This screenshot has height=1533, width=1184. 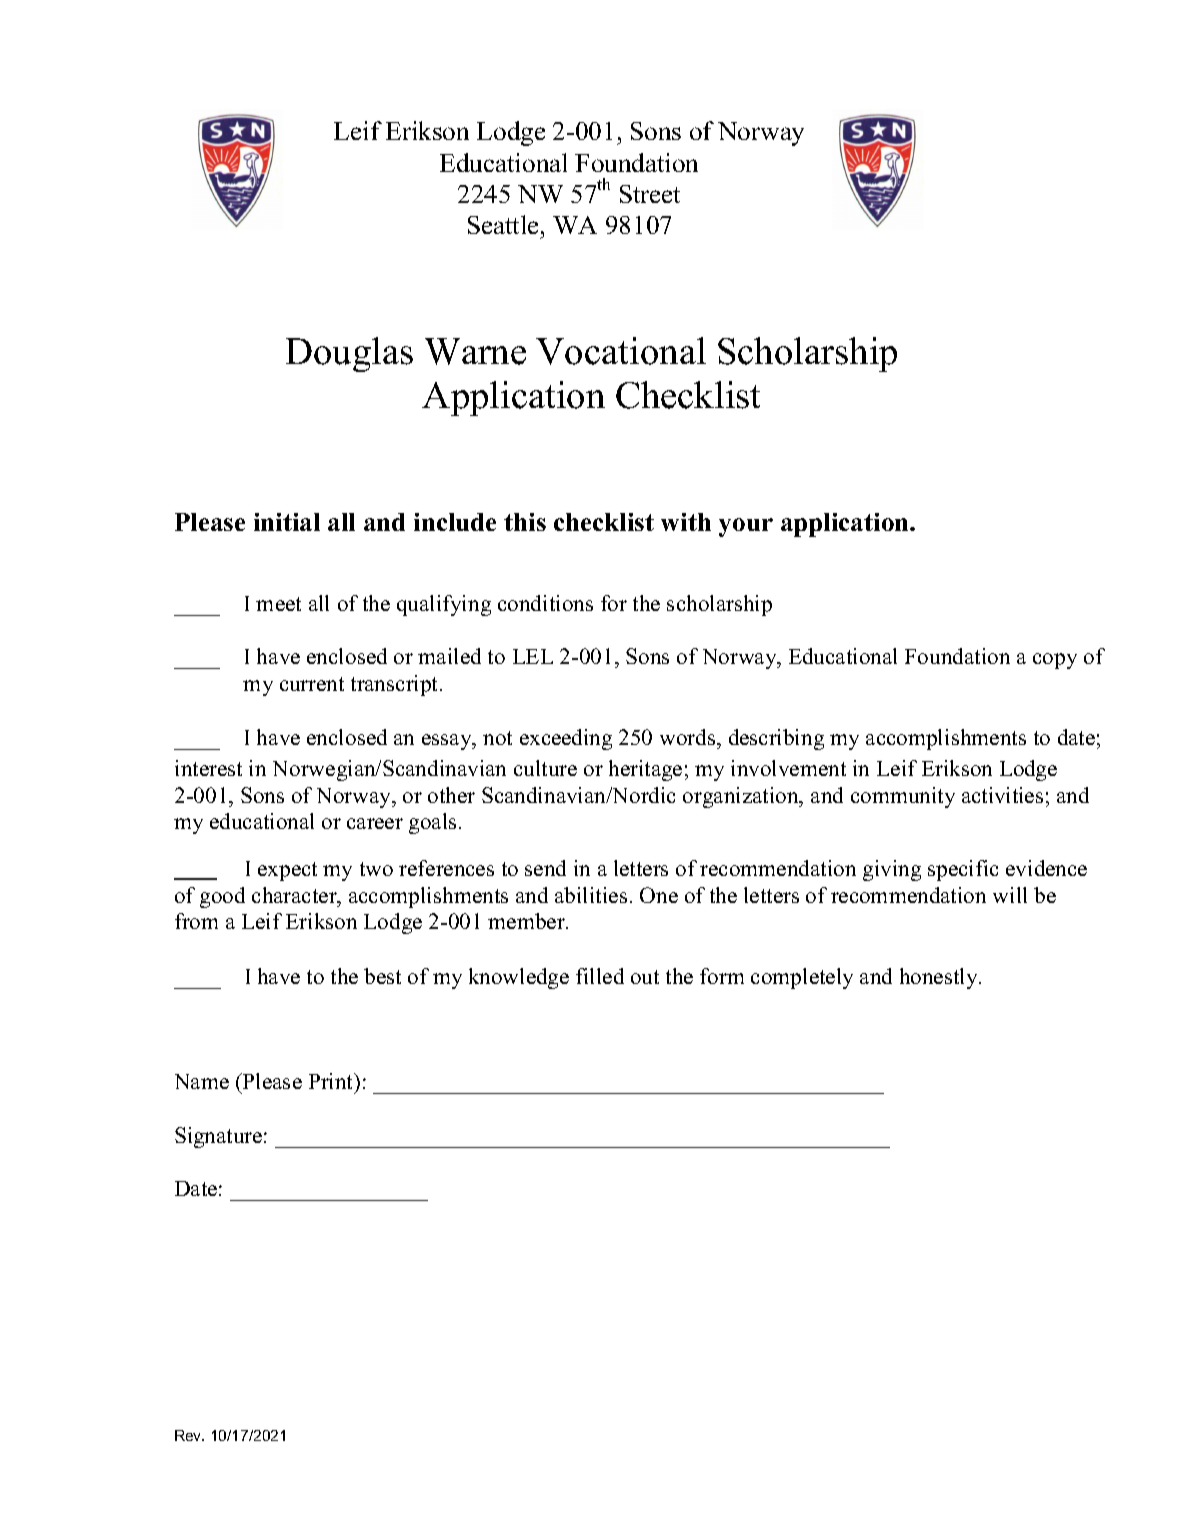 What do you see at coordinates (278, 604) in the screenshot?
I see `meet` at bounding box center [278, 604].
